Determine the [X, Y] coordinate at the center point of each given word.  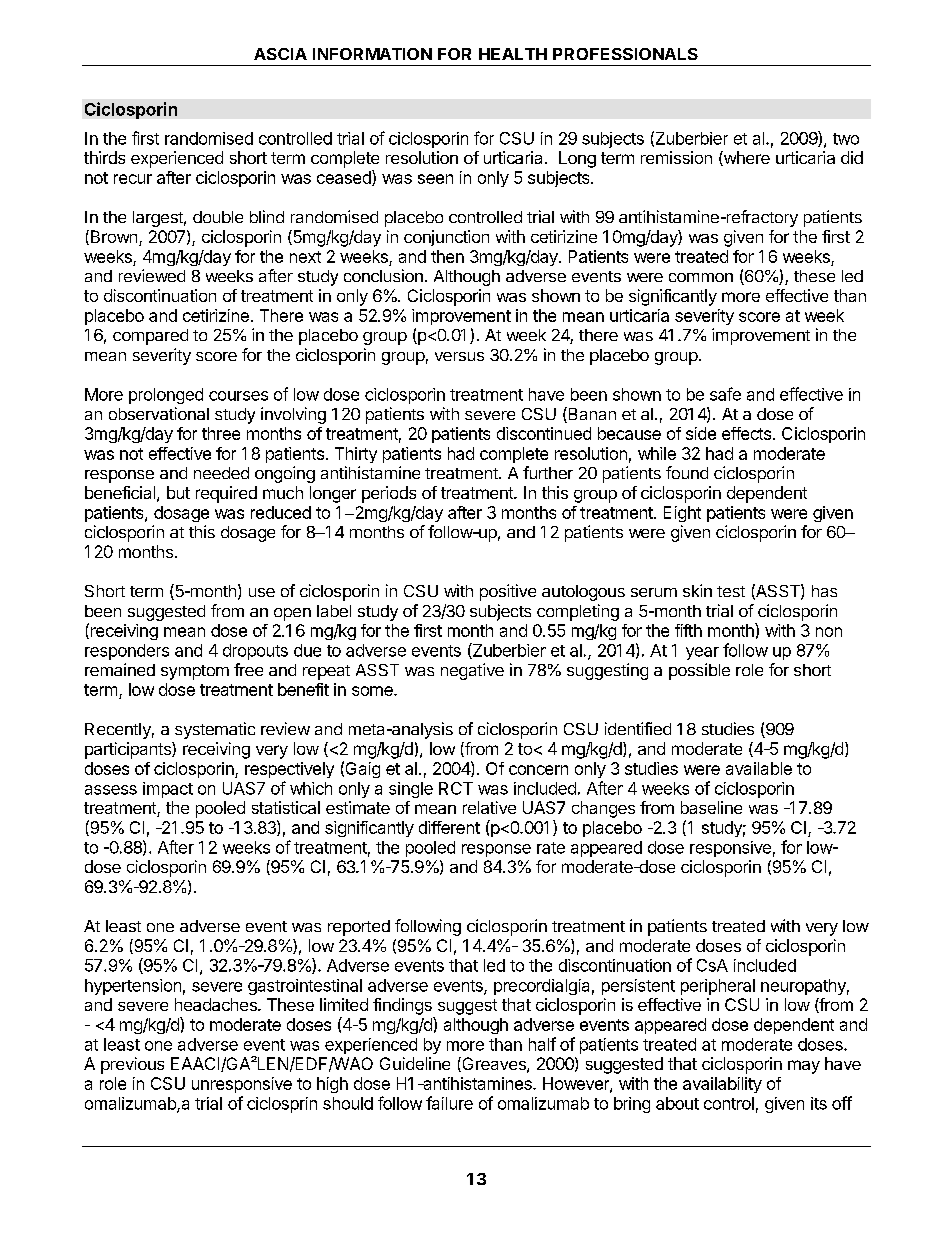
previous [132, 1065]
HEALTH [513, 54]
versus [459, 356]
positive [508, 592]
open [292, 614]
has [824, 591]
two [846, 139]
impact [168, 790]
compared [150, 337]
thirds [104, 157]
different [449, 827]
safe [725, 394]
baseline [711, 807]
